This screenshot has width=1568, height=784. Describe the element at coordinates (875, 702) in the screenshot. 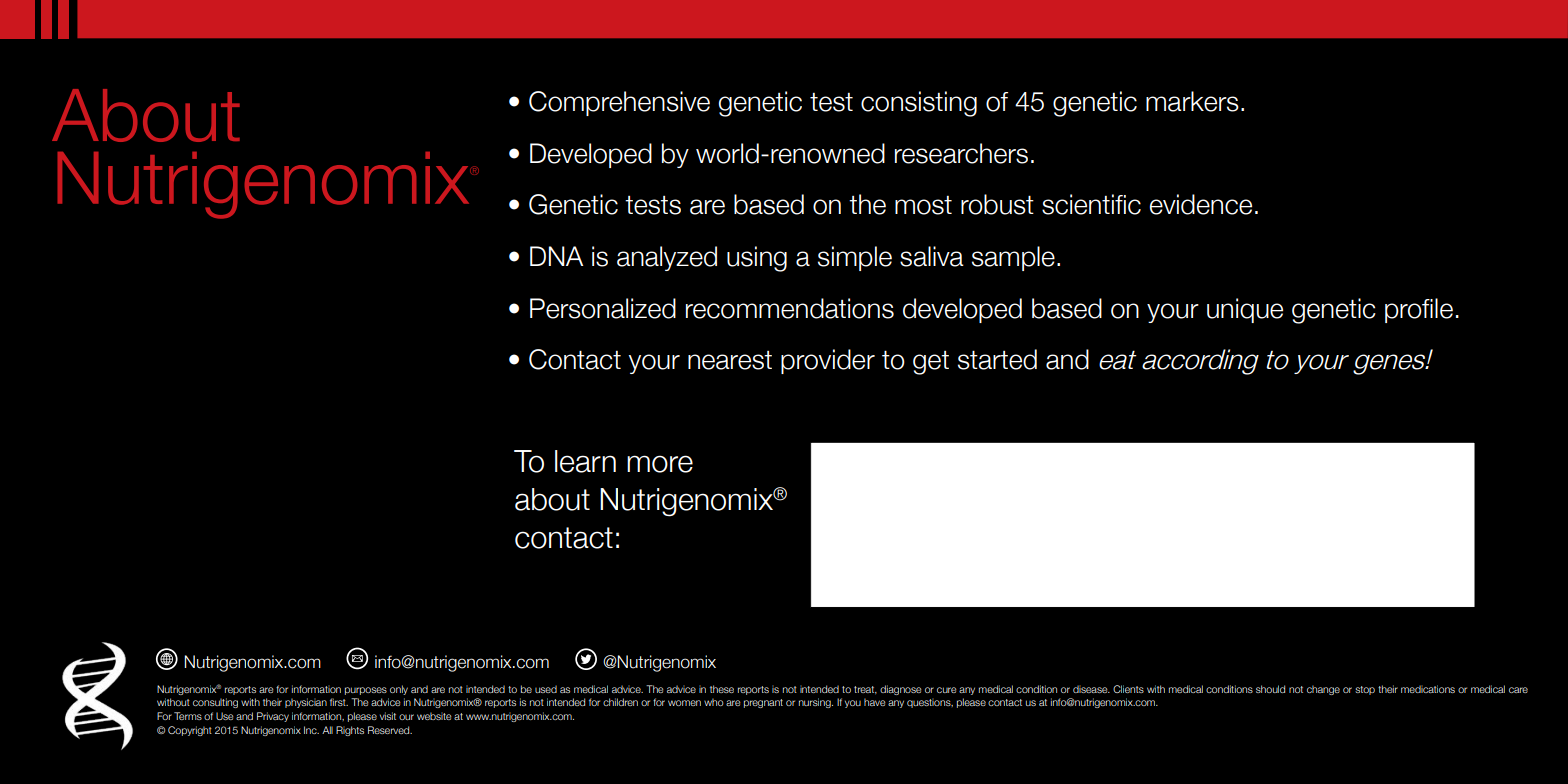

I see `have` at that location.
